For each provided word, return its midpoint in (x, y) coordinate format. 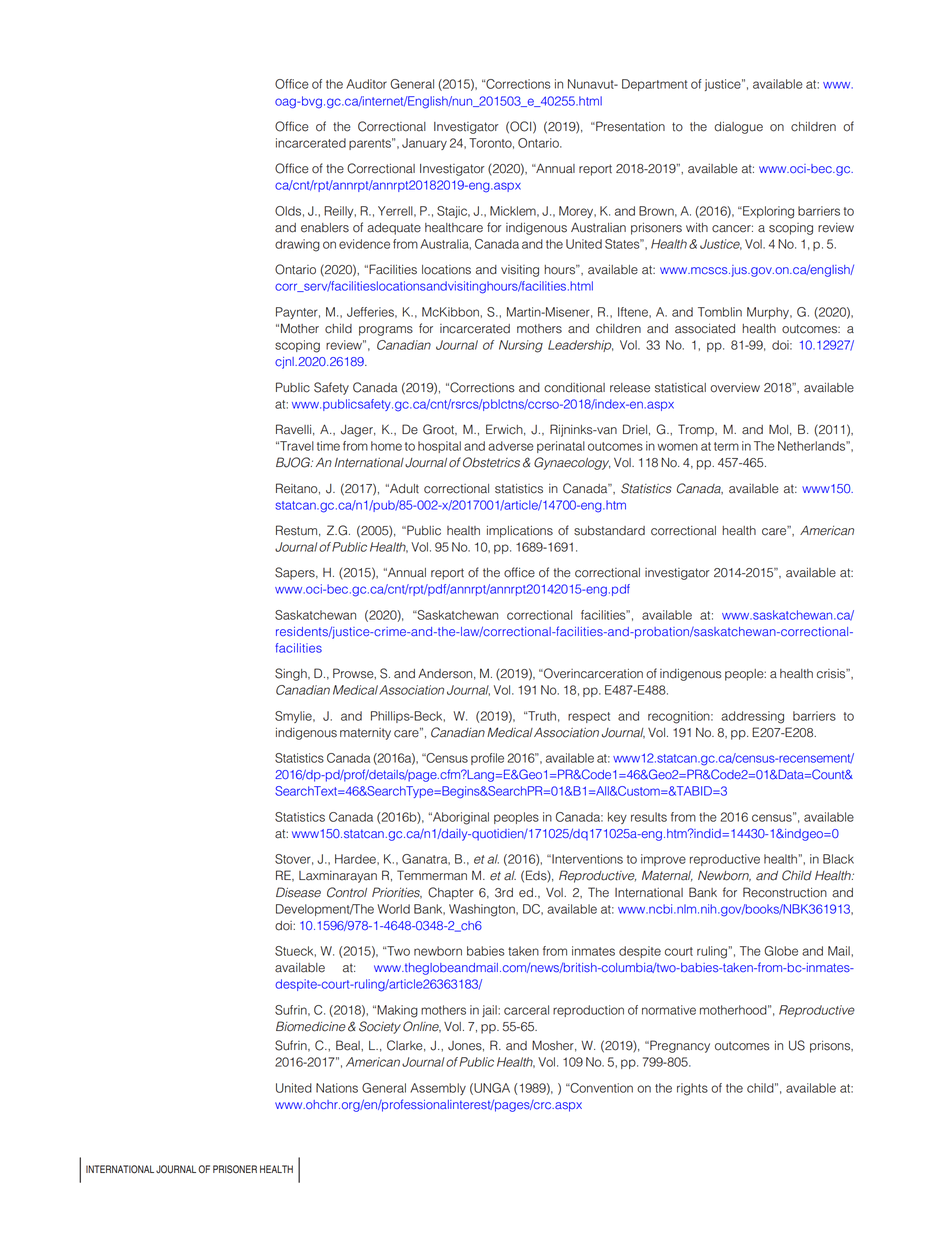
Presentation (629, 126)
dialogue (738, 128)
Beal (349, 1045)
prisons (831, 1047)
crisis (832, 674)
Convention (600, 1088)
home (386, 446)
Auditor (366, 84)
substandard (609, 531)
